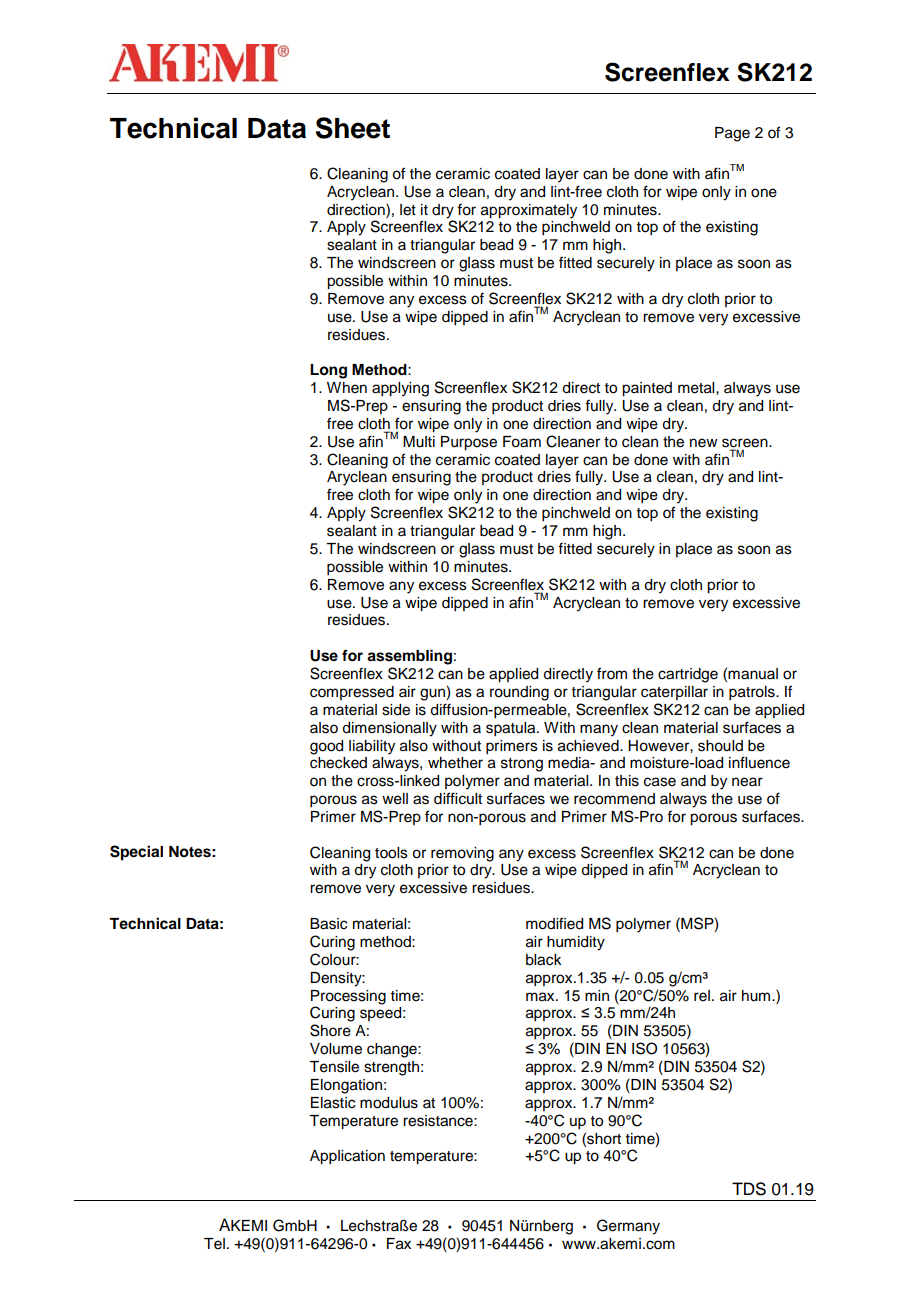 The image size is (924, 1308). Describe the element at coordinates (136, 853) in the screenshot. I see `Special` at that location.
